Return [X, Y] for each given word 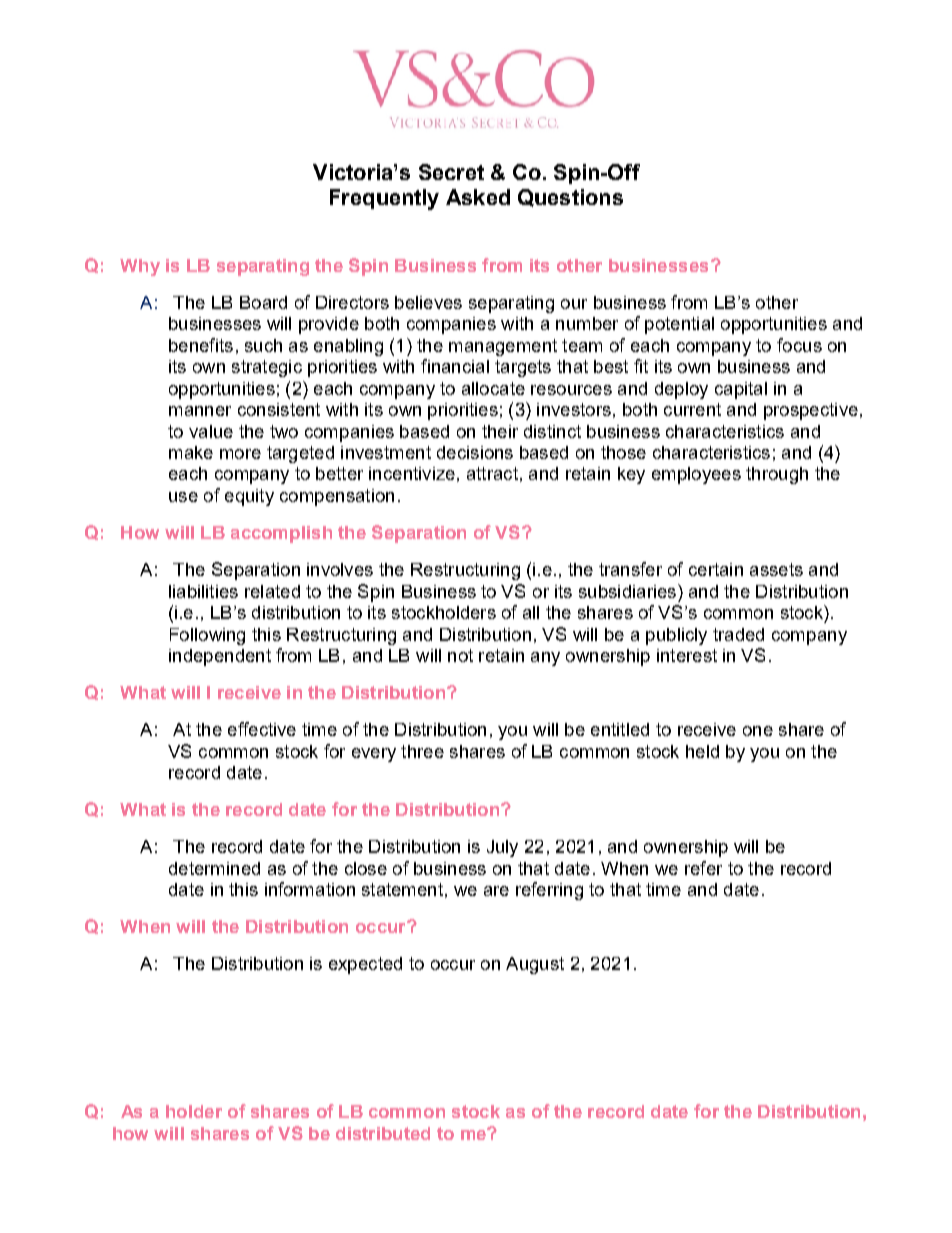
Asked [478, 197]
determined [214, 868]
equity [249, 497]
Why [140, 267]
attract [492, 473]
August [535, 965]
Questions [570, 198]
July [502, 848]
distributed [383, 1133]
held [702, 751]
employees [696, 475]
